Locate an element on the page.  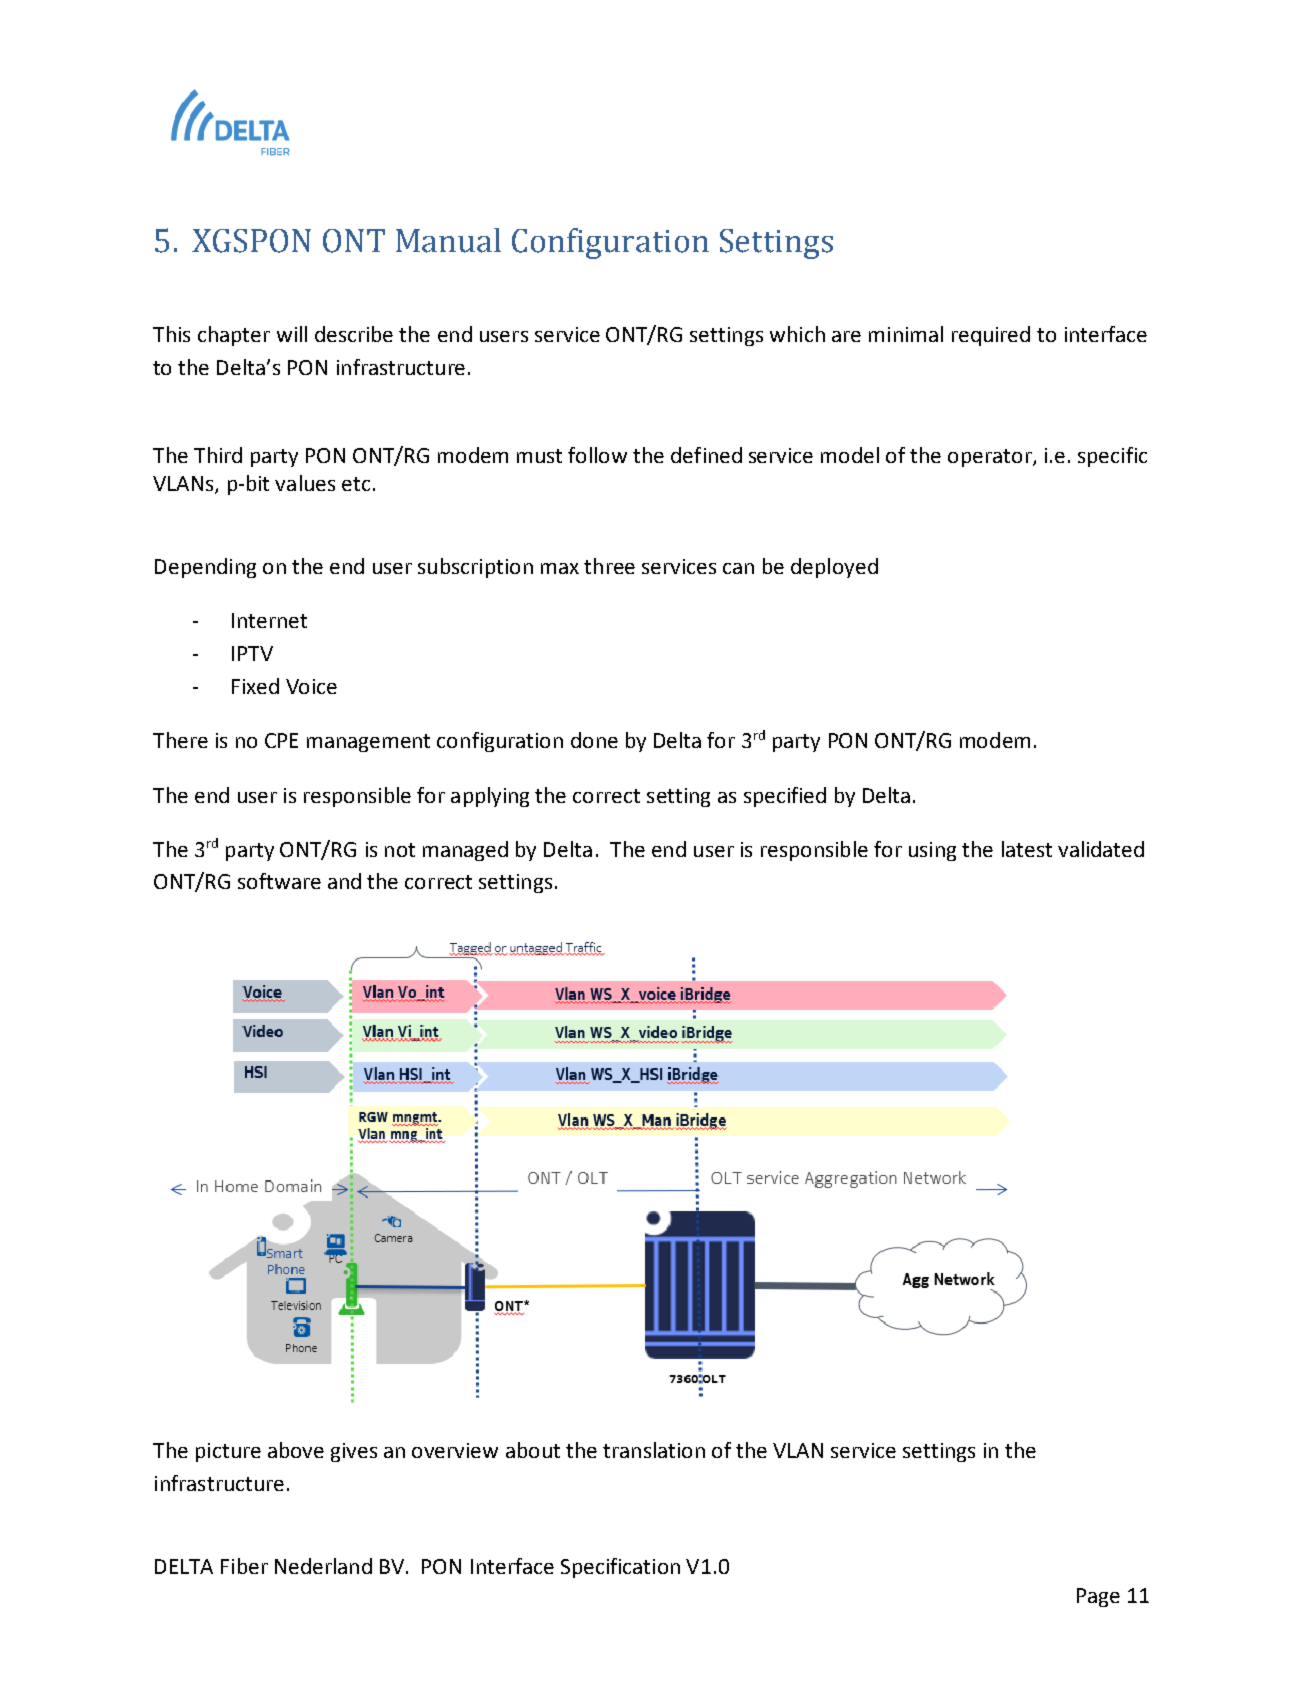
deployed is located at coordinates (834, 568).
